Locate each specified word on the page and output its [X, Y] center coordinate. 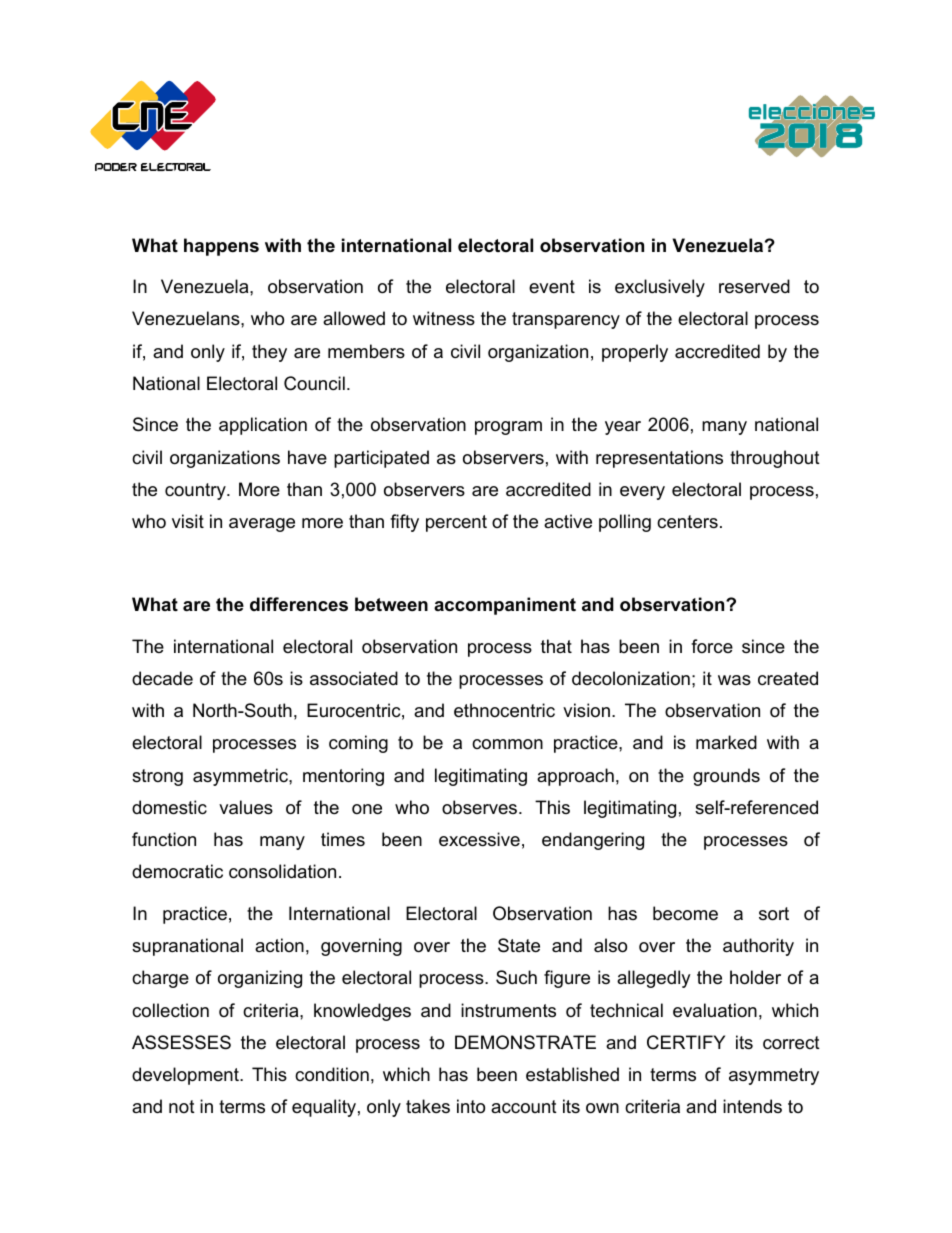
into [471, 1106]
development [186, 1076]
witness [444, 318]
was [734, 680]
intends [752, 1106]
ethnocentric [504, 710]
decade [162, 678]
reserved [754, 286]
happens [221, 247]
